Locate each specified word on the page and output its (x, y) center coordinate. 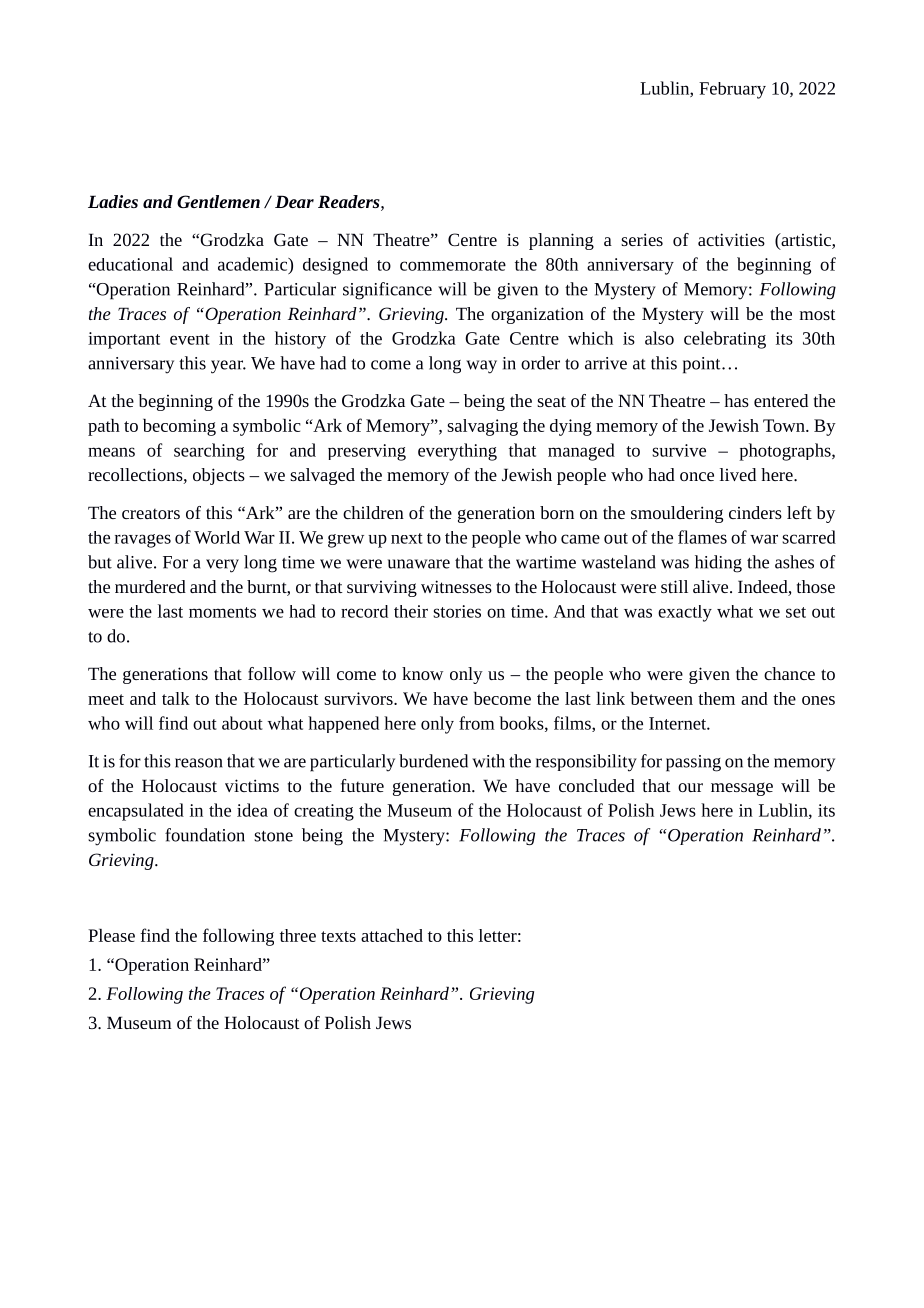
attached (392, 935)
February (732, 90)
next (407, 538)
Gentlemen (218, 201)
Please (111, 935)
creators (151, 513)
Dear (294, 201)
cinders (755, 512)
